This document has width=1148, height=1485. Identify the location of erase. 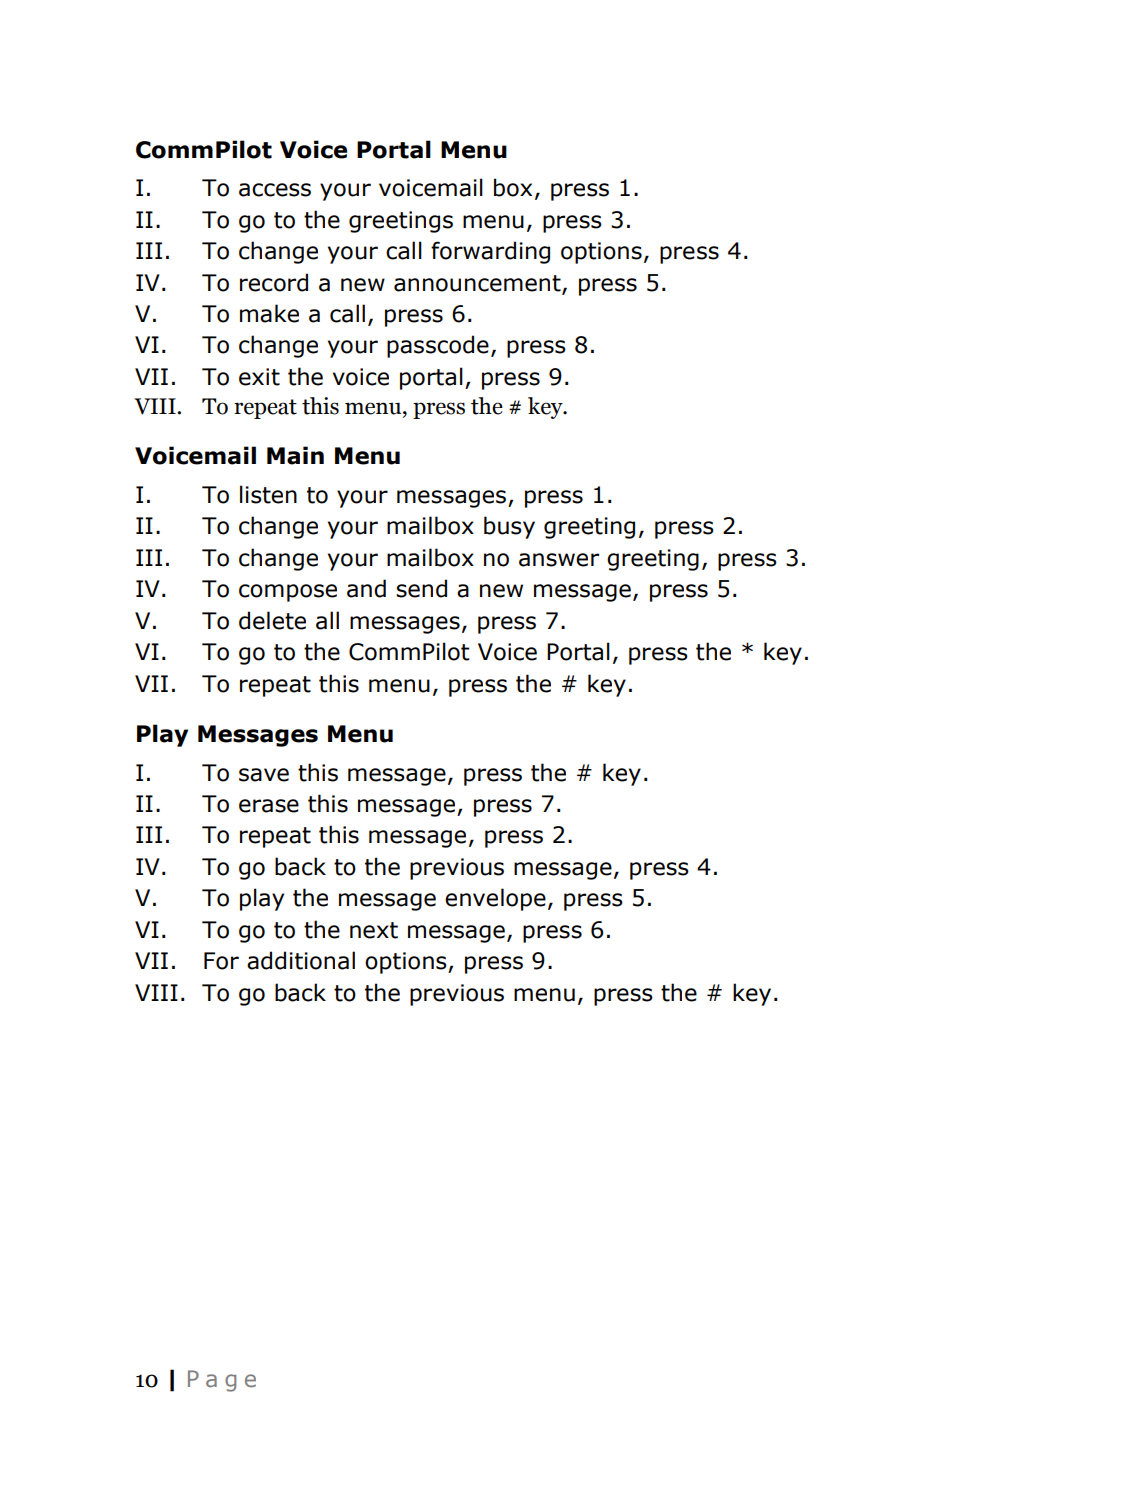
(269, 806).
